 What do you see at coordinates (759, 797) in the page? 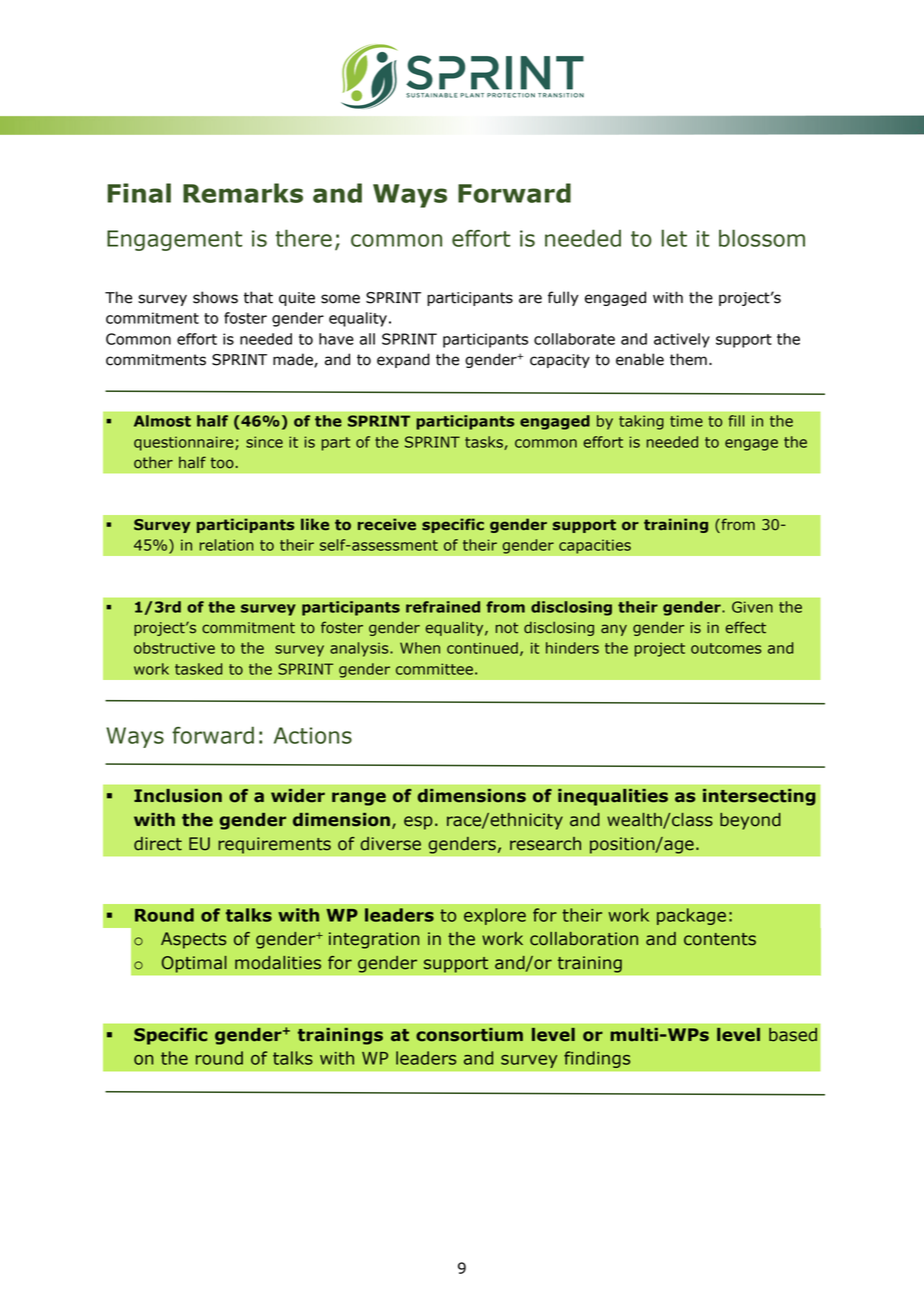
I see `intersecting` at bounding box center [759, 797].
